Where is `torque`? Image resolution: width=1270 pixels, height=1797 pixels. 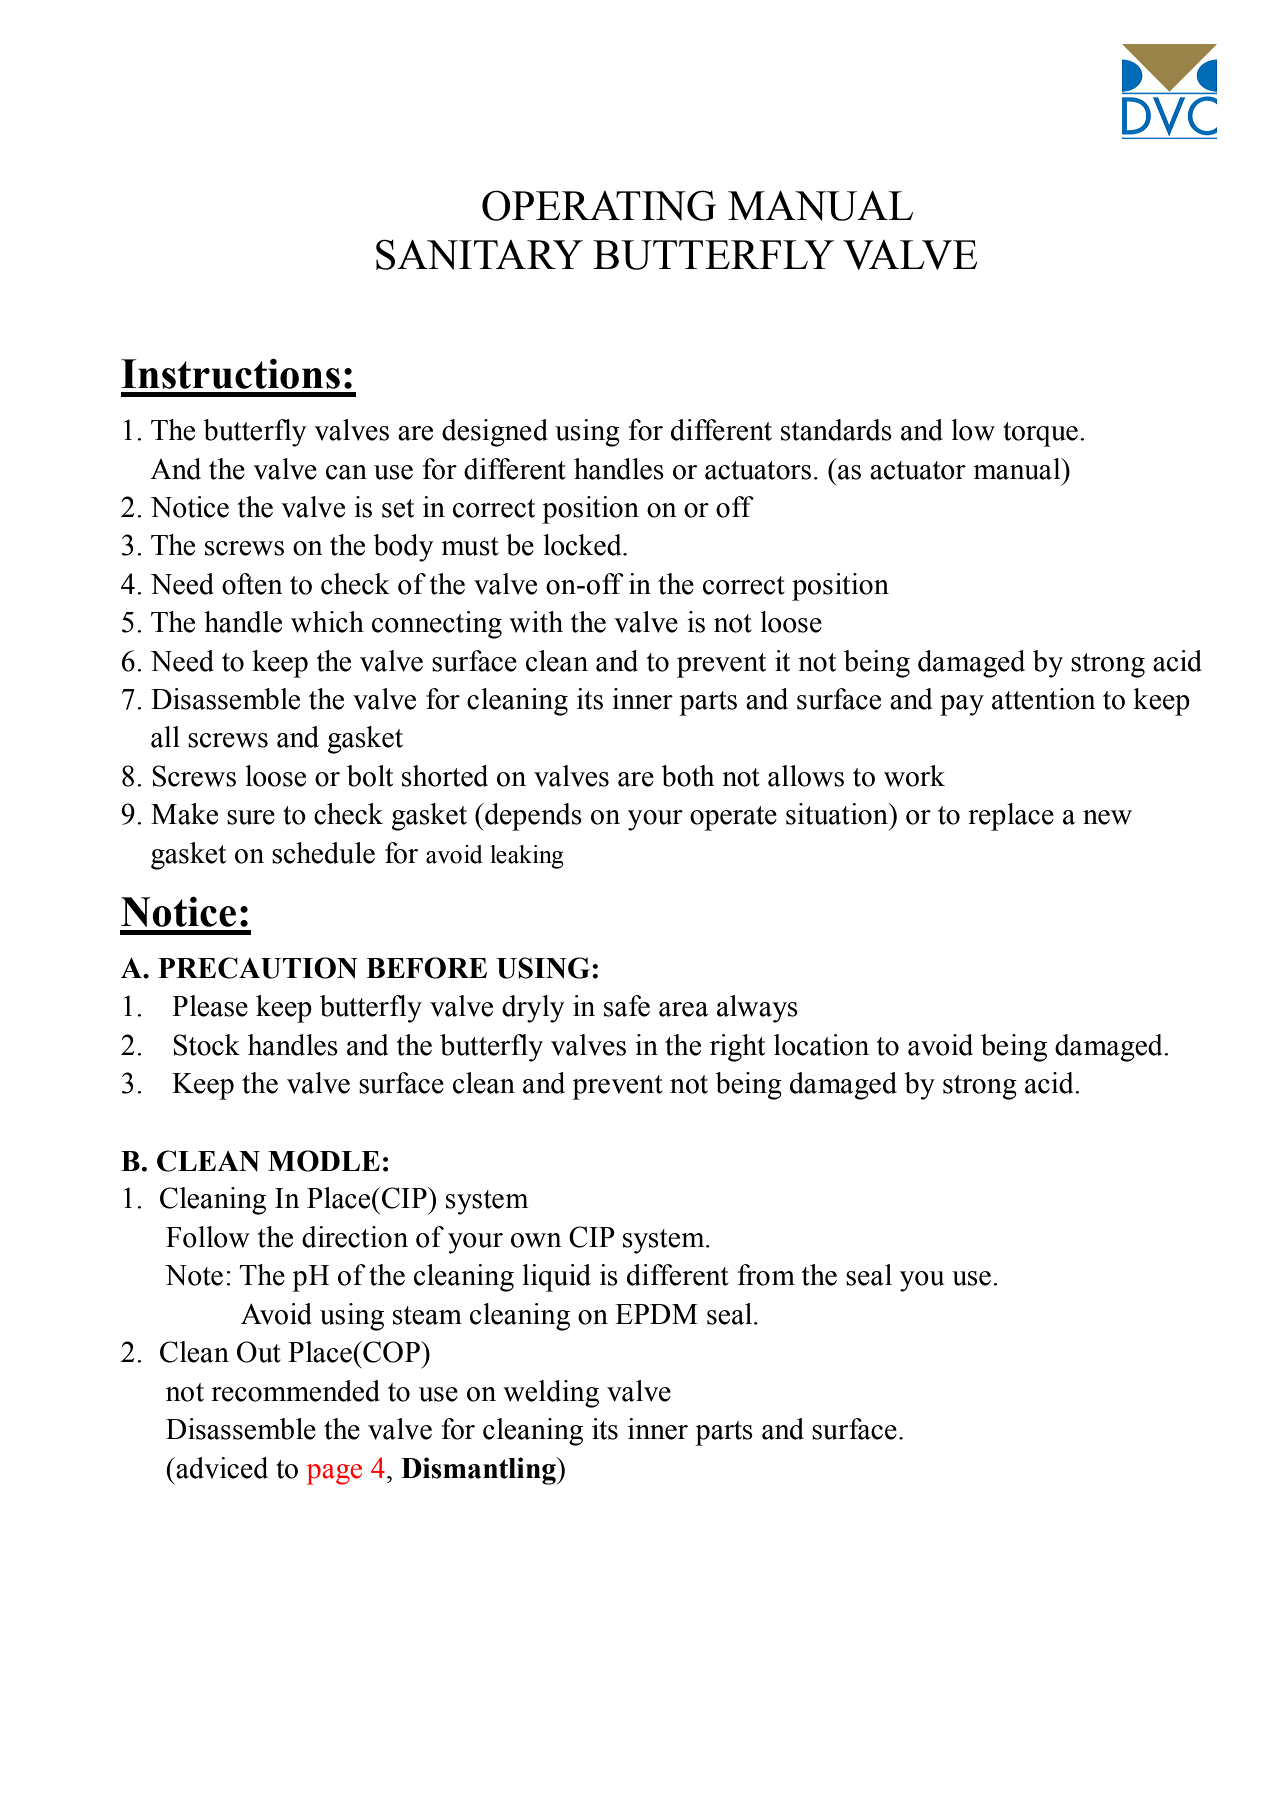
torque is located at coordinates (1040, 434).
